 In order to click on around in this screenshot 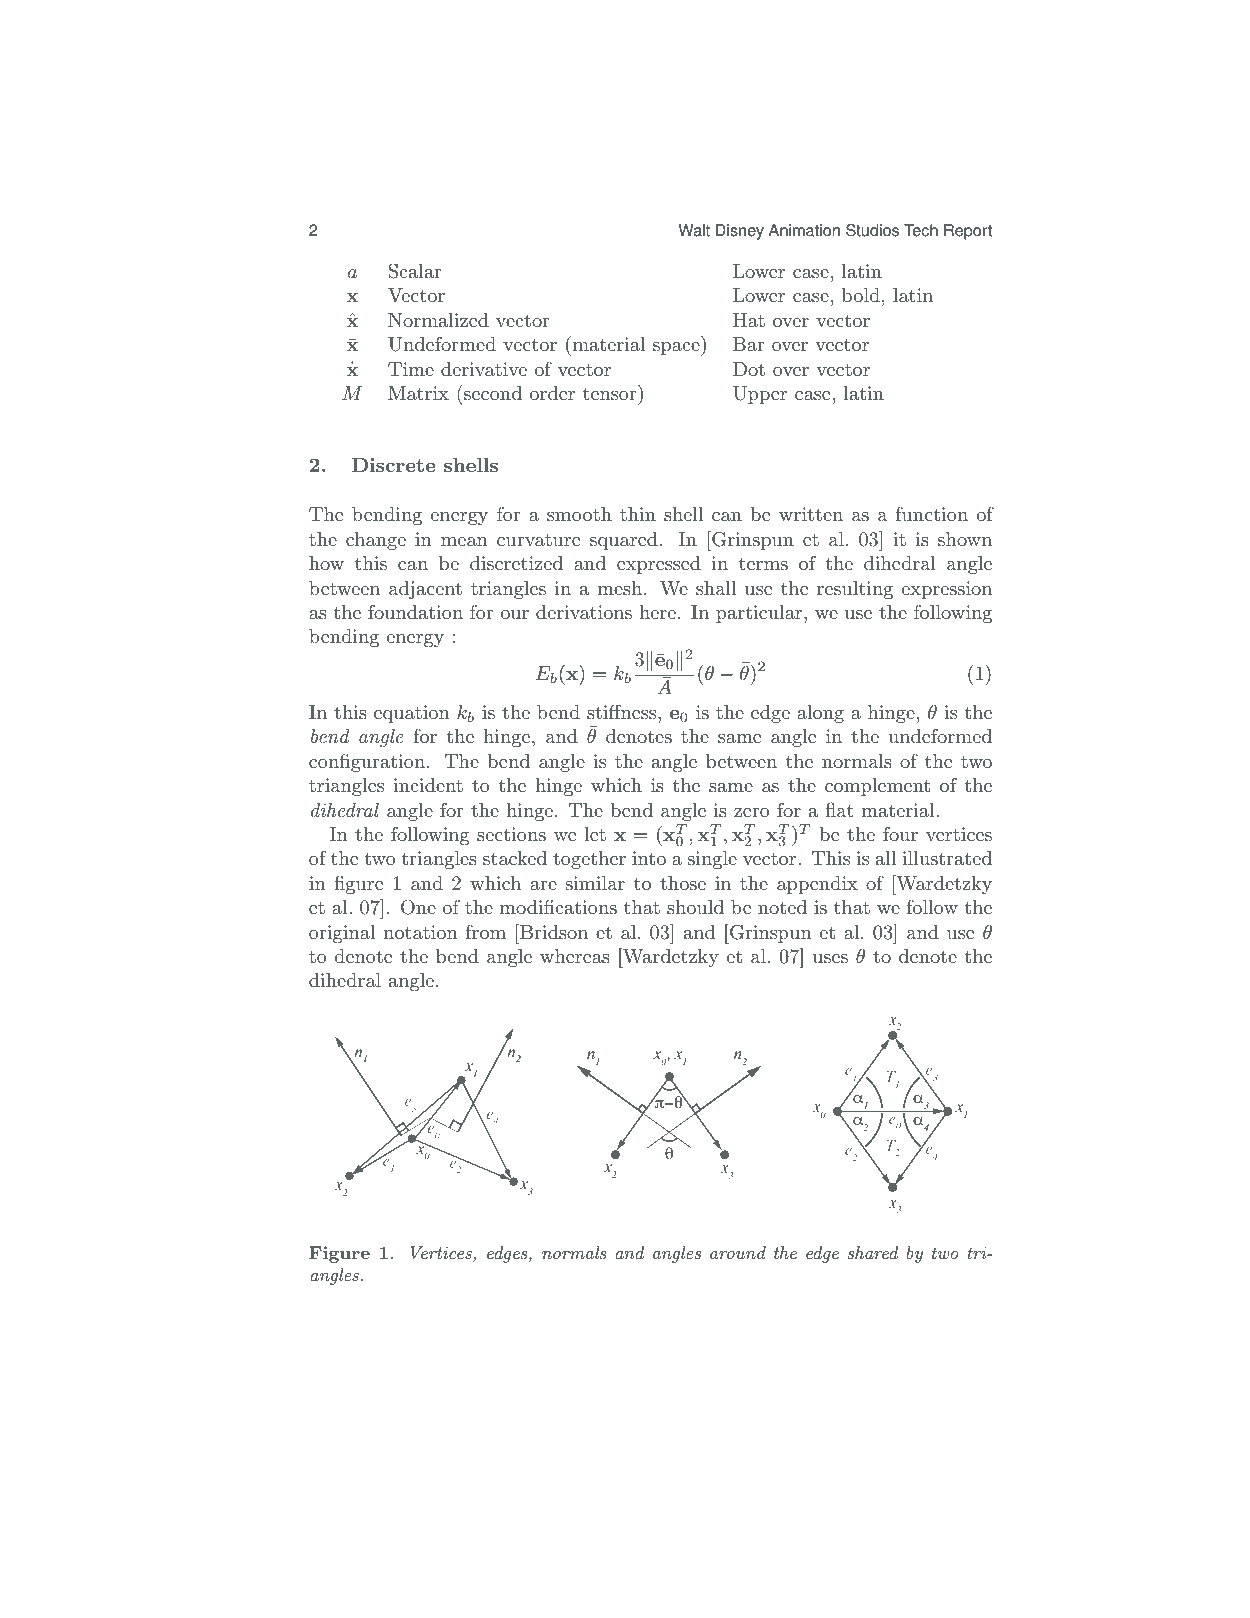, I will do `click(738, 1252)`.
